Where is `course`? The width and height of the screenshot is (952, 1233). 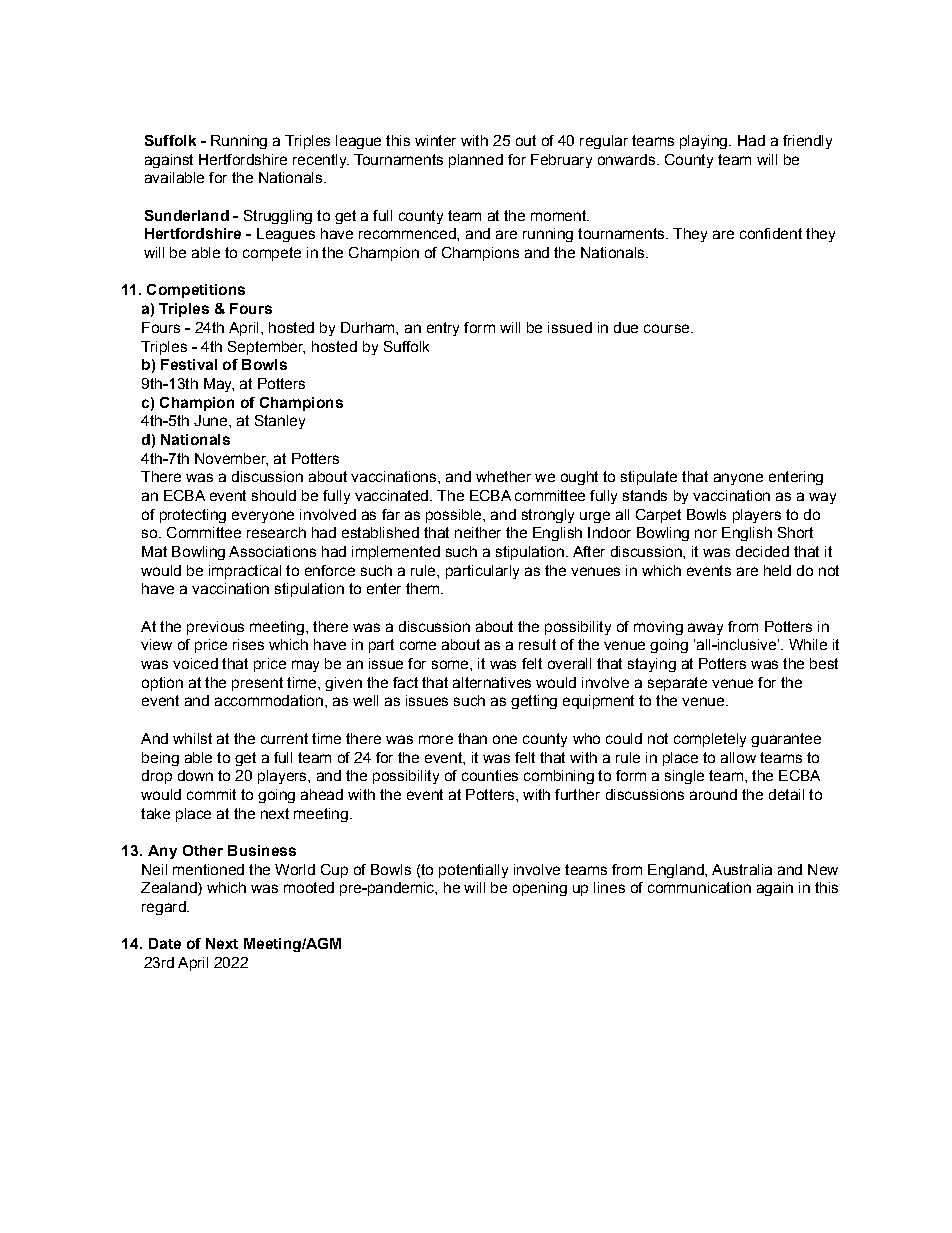
course is located at coordinates (668, 328).
